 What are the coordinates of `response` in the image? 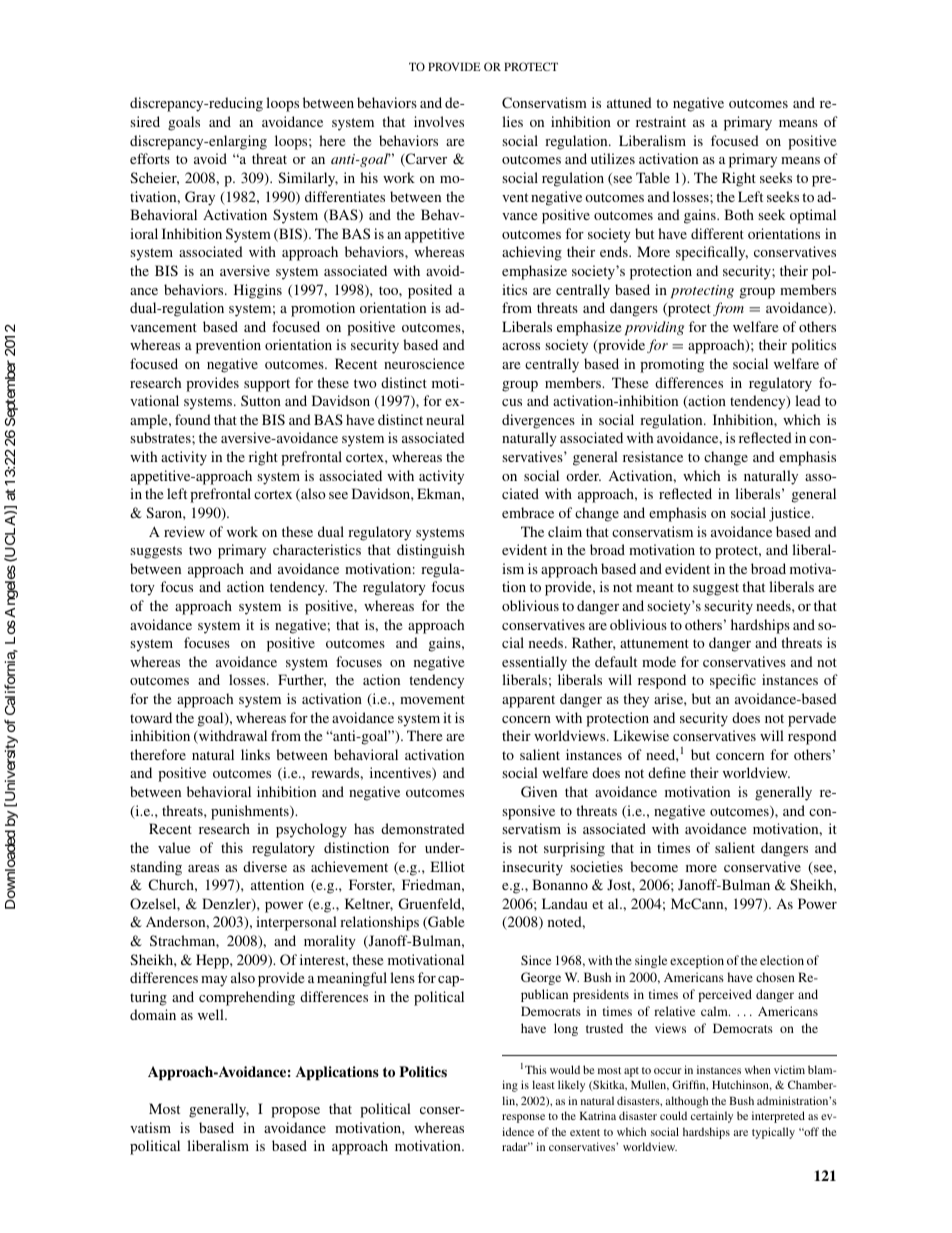 It's located at (523, 1118).
